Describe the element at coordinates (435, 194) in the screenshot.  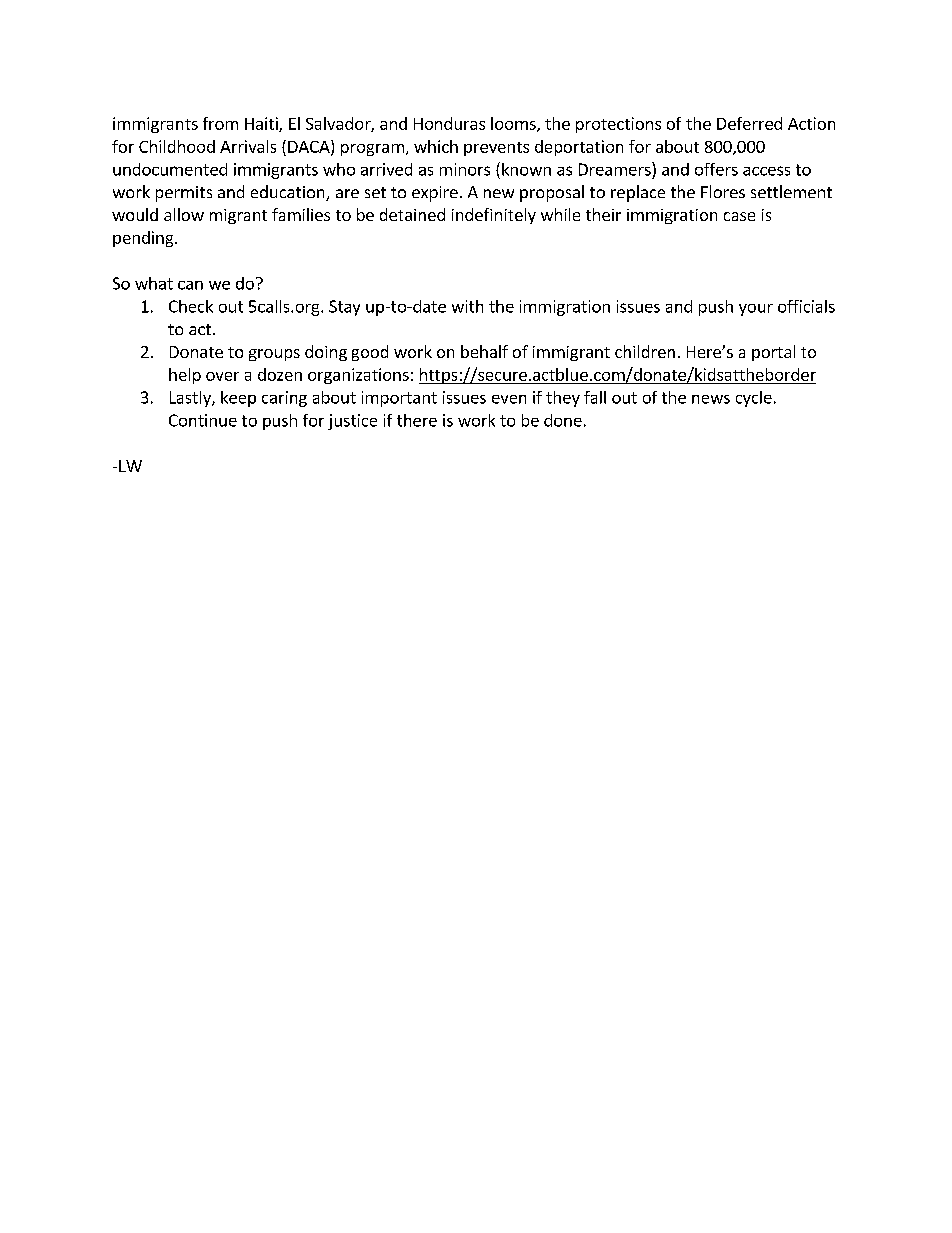
I see `expire` at that location.
